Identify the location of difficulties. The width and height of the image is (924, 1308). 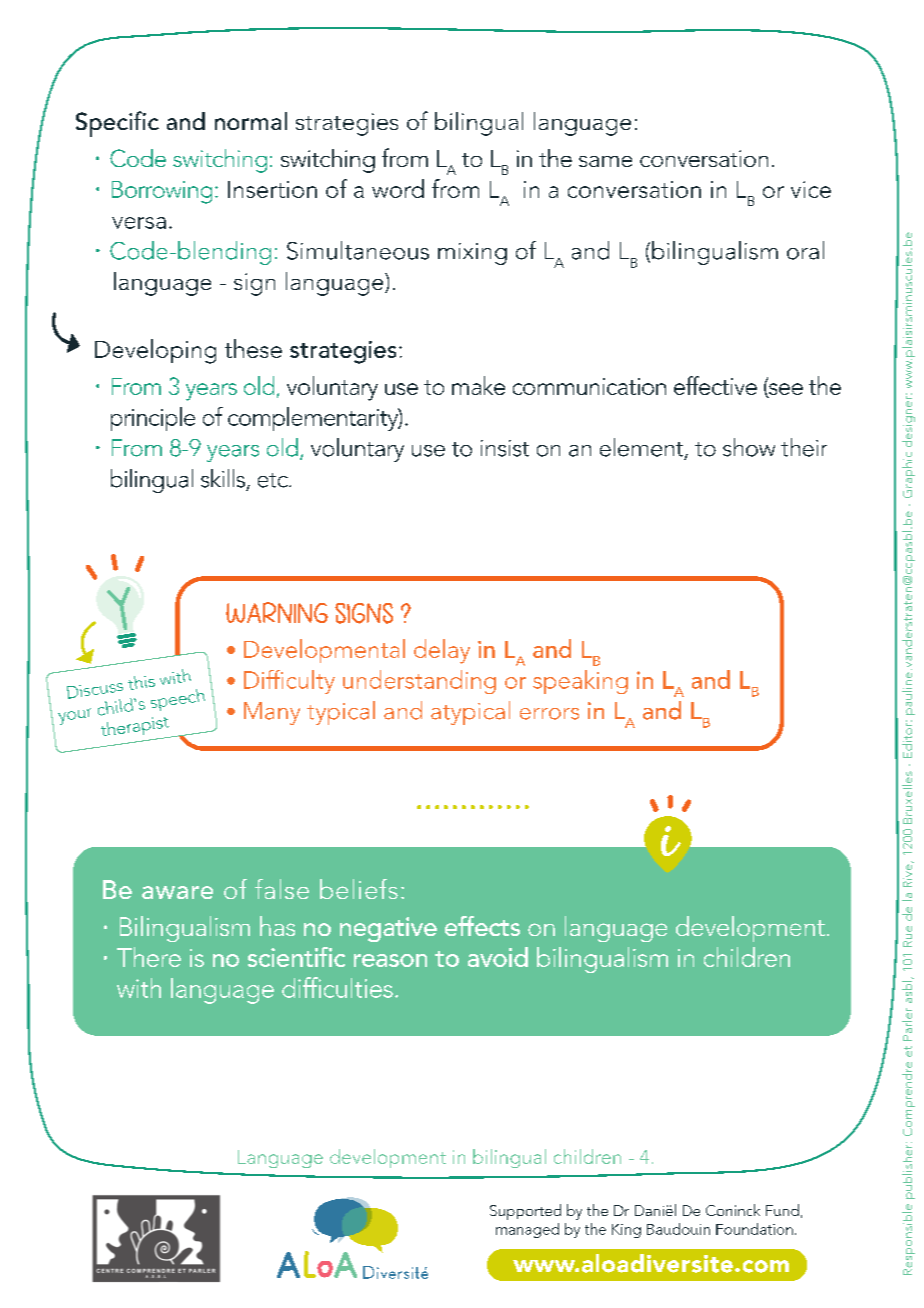
(337, 987).
